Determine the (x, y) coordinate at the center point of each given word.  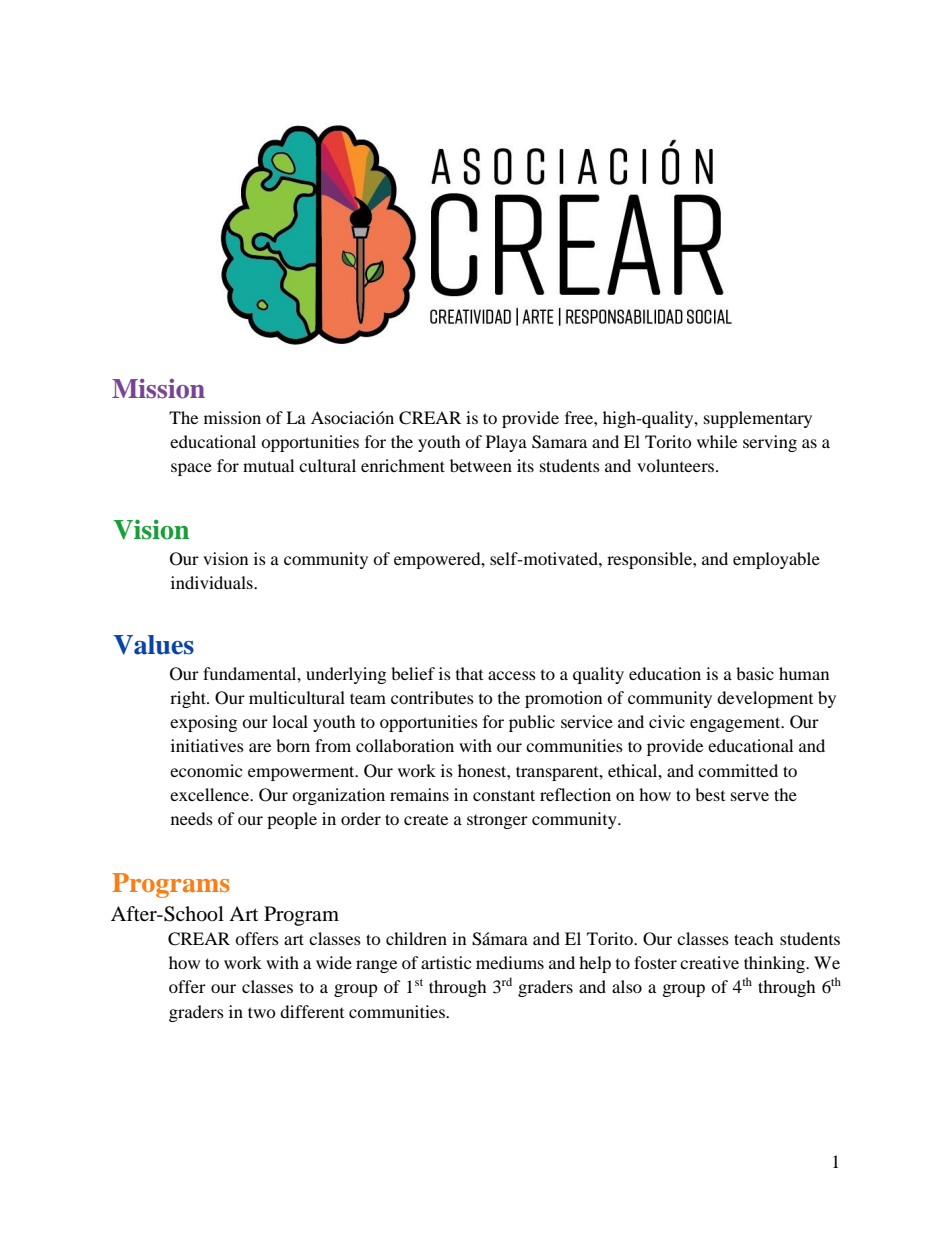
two (262, 1012)
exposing (203, 723)
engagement (736, 724)
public (532, 723)
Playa (506, 443)
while (717, 441)
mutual (268, 465)
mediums (510, 962)
